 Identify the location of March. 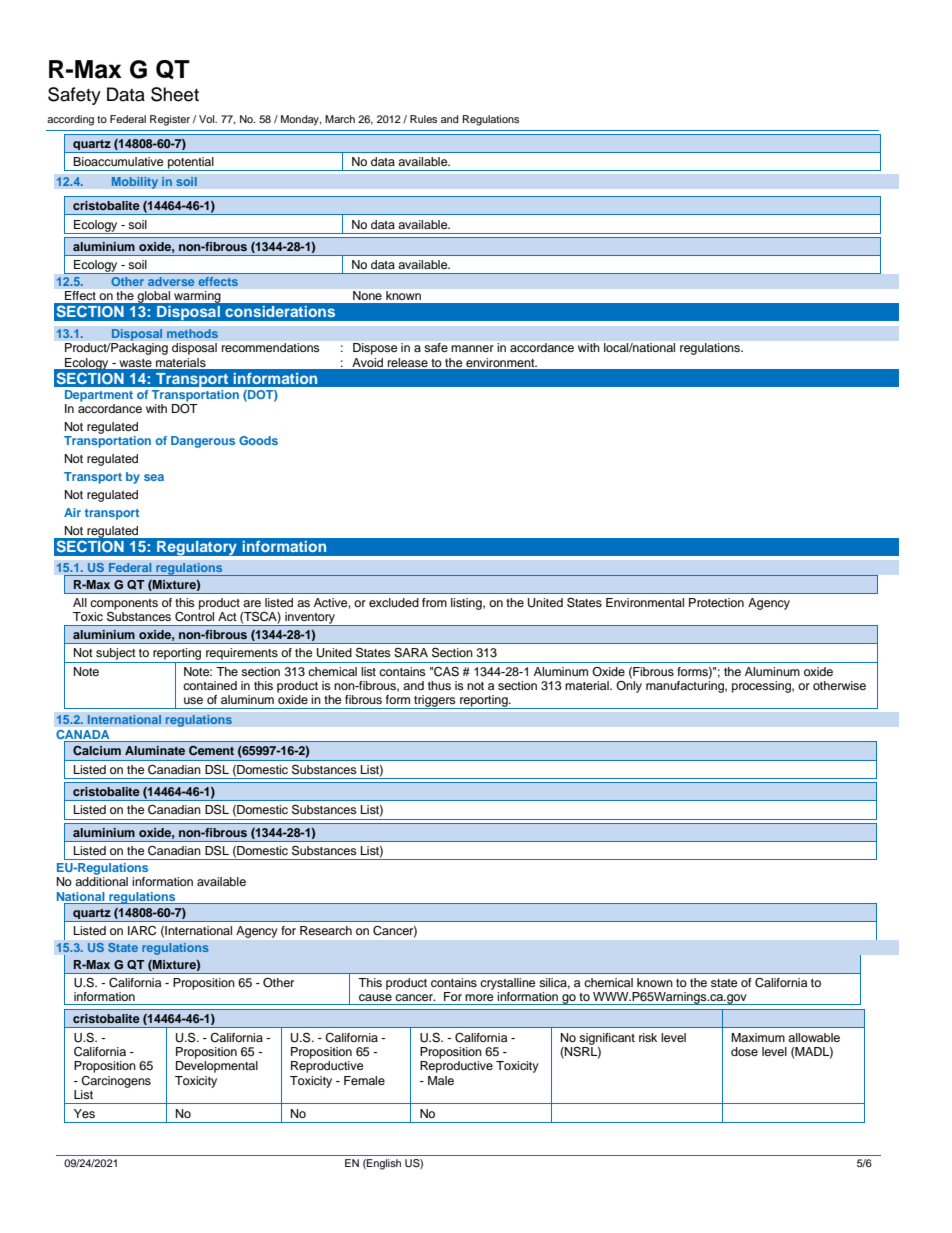
(340, 119).
